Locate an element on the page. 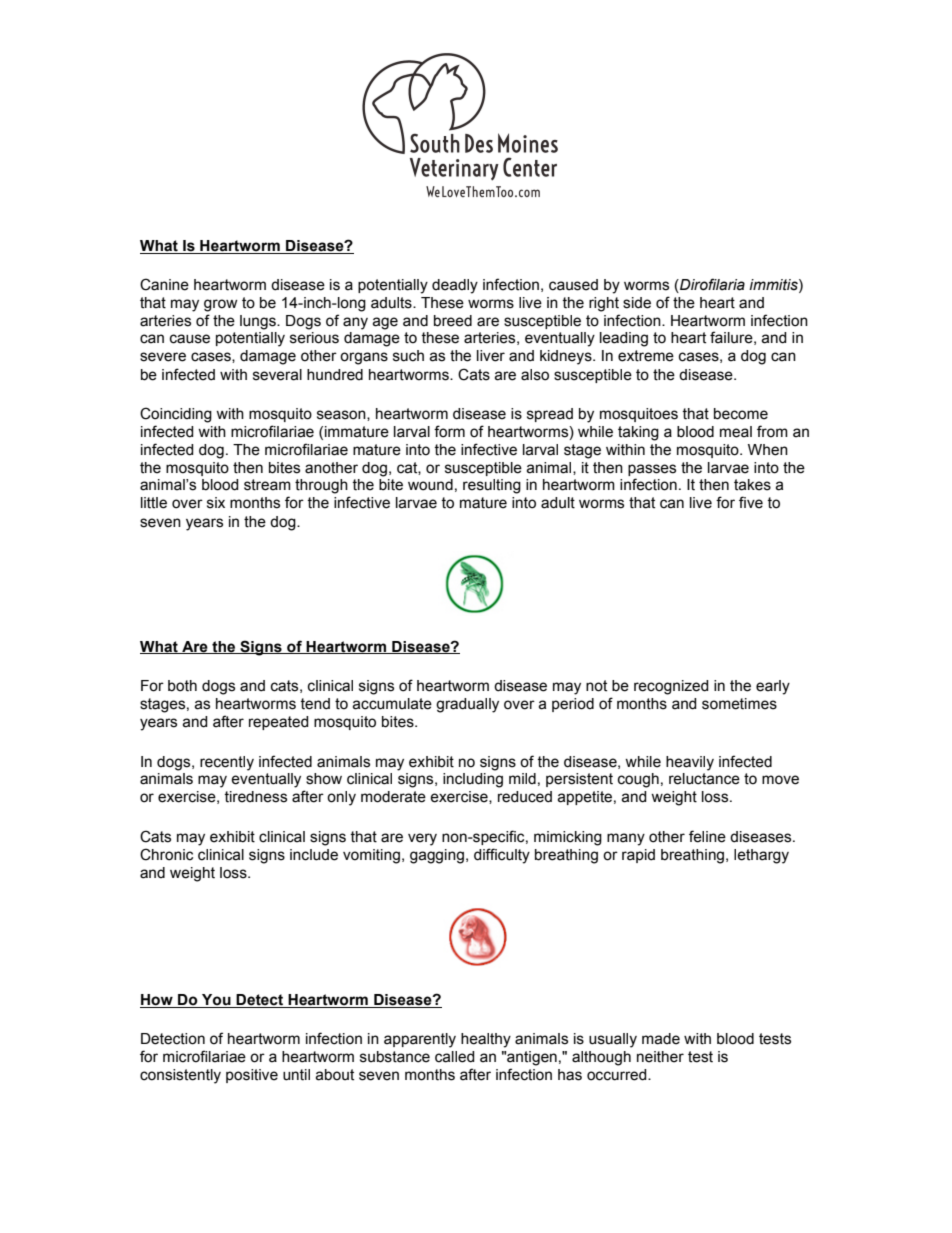  recognized is located at coordinates (671, 687).
